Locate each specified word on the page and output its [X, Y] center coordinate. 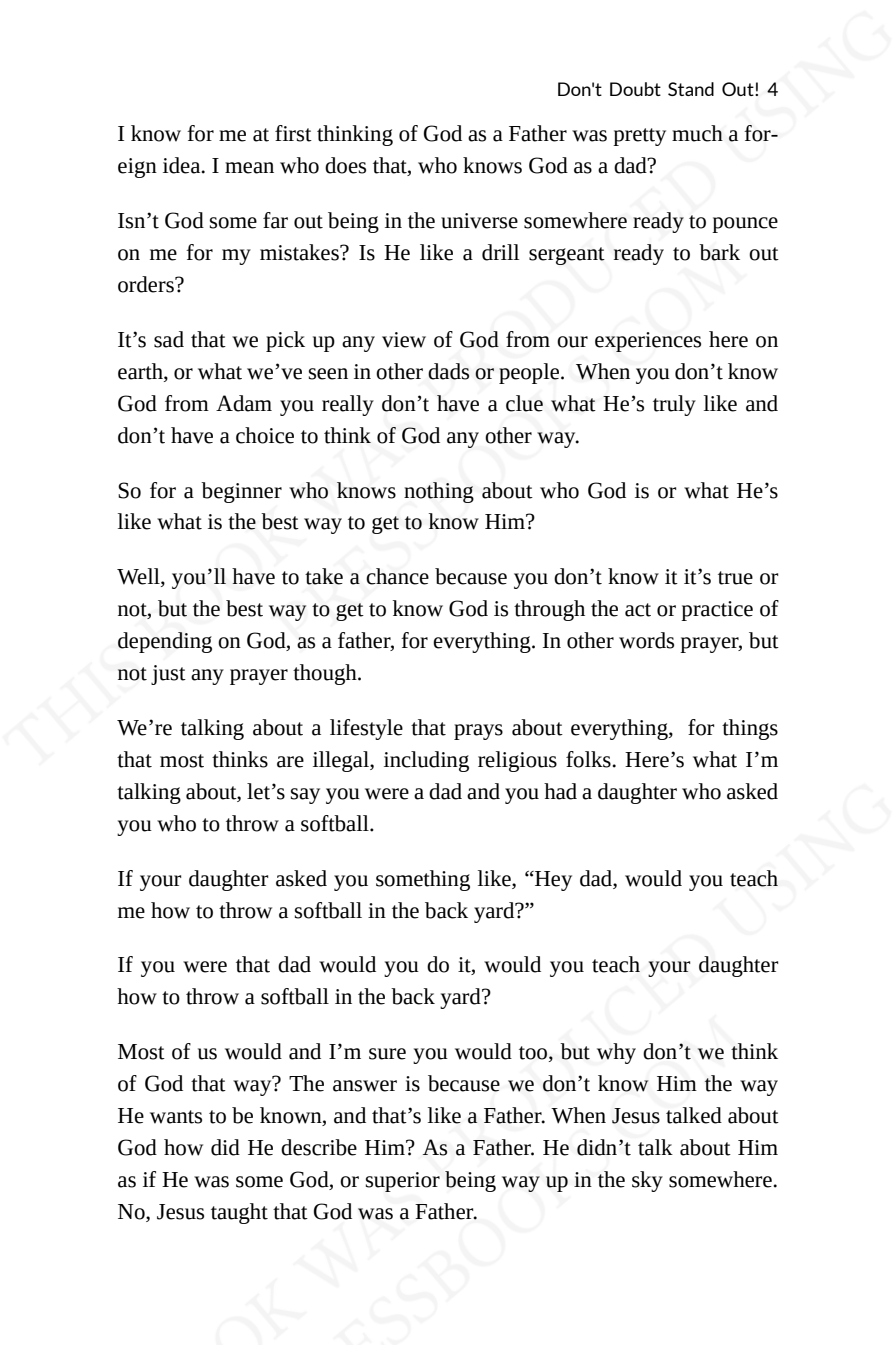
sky [647, 1181]
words [646, 640]
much [697, 133]
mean [249, 168]
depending [165, 642]
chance [397, 576]
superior [403, 1182]
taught [239, 1213]
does [345, 165]
